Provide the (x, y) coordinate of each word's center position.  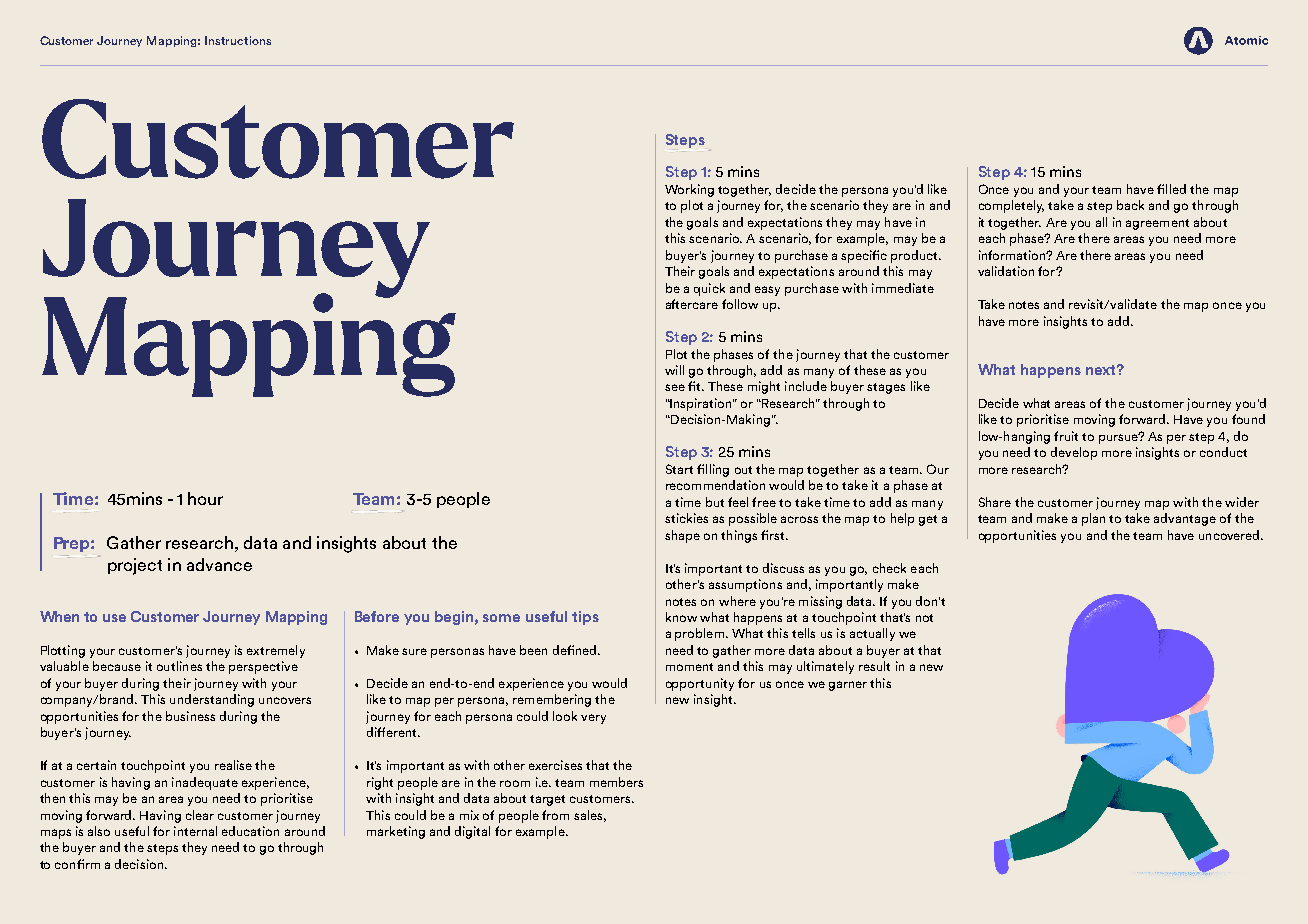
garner (848, 686)
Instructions (238, 40)
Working (689, 190)
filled (1171, 189)
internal (195, 831)
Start (679, 469)
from (555, 815)
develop (1074, 453)
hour (205, 498)
